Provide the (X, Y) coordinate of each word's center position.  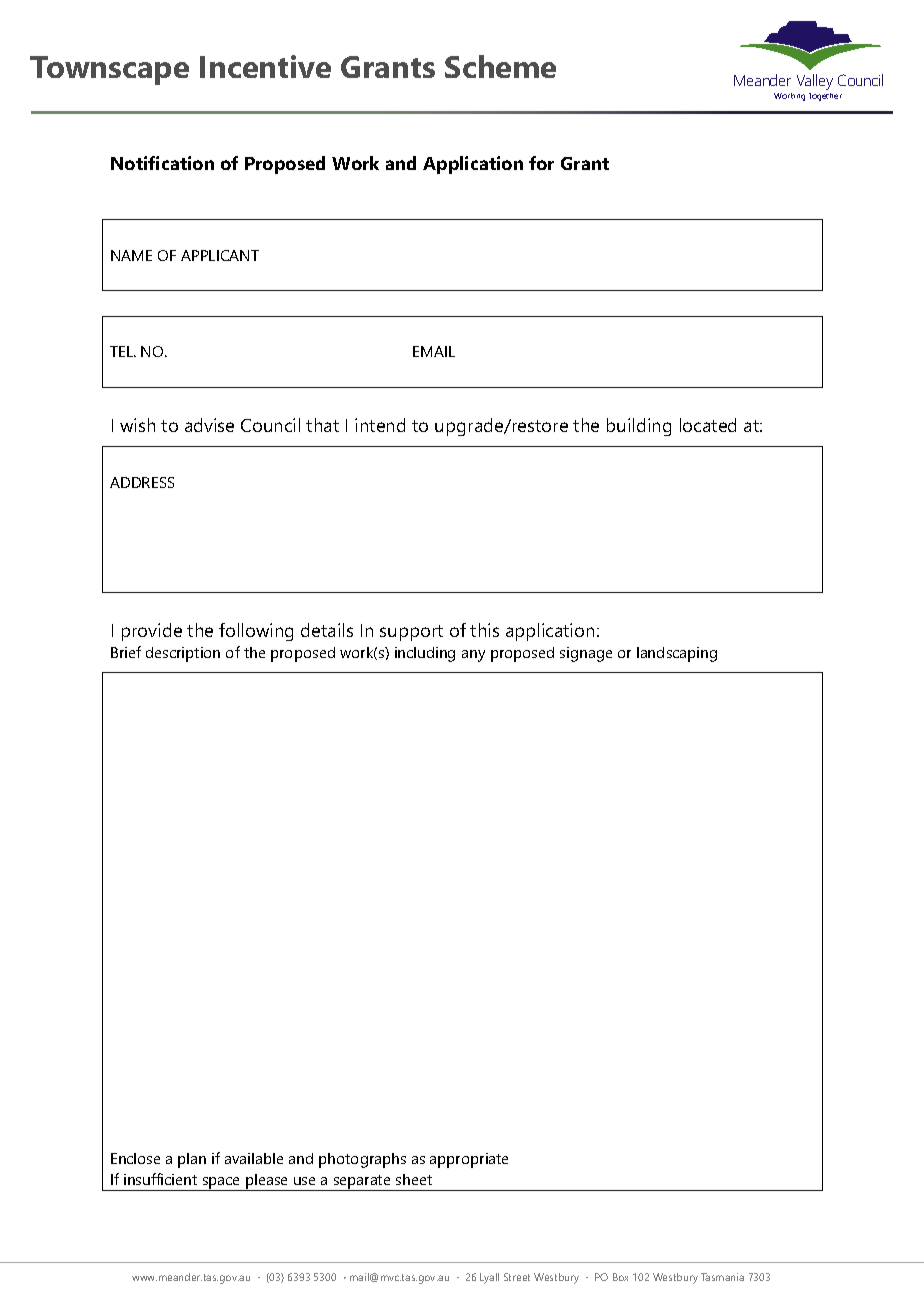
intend (380, 425)
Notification (162, 163)
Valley (815, 82)
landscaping (677, 654)
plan (192, 1160)
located (708, 425)
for (541, 163)
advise (209, 425)
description (183, 654)
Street (517, 1277)
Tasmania (722, 1277)
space (221, 1184)
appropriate (469, 1160)
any (473, 656)
